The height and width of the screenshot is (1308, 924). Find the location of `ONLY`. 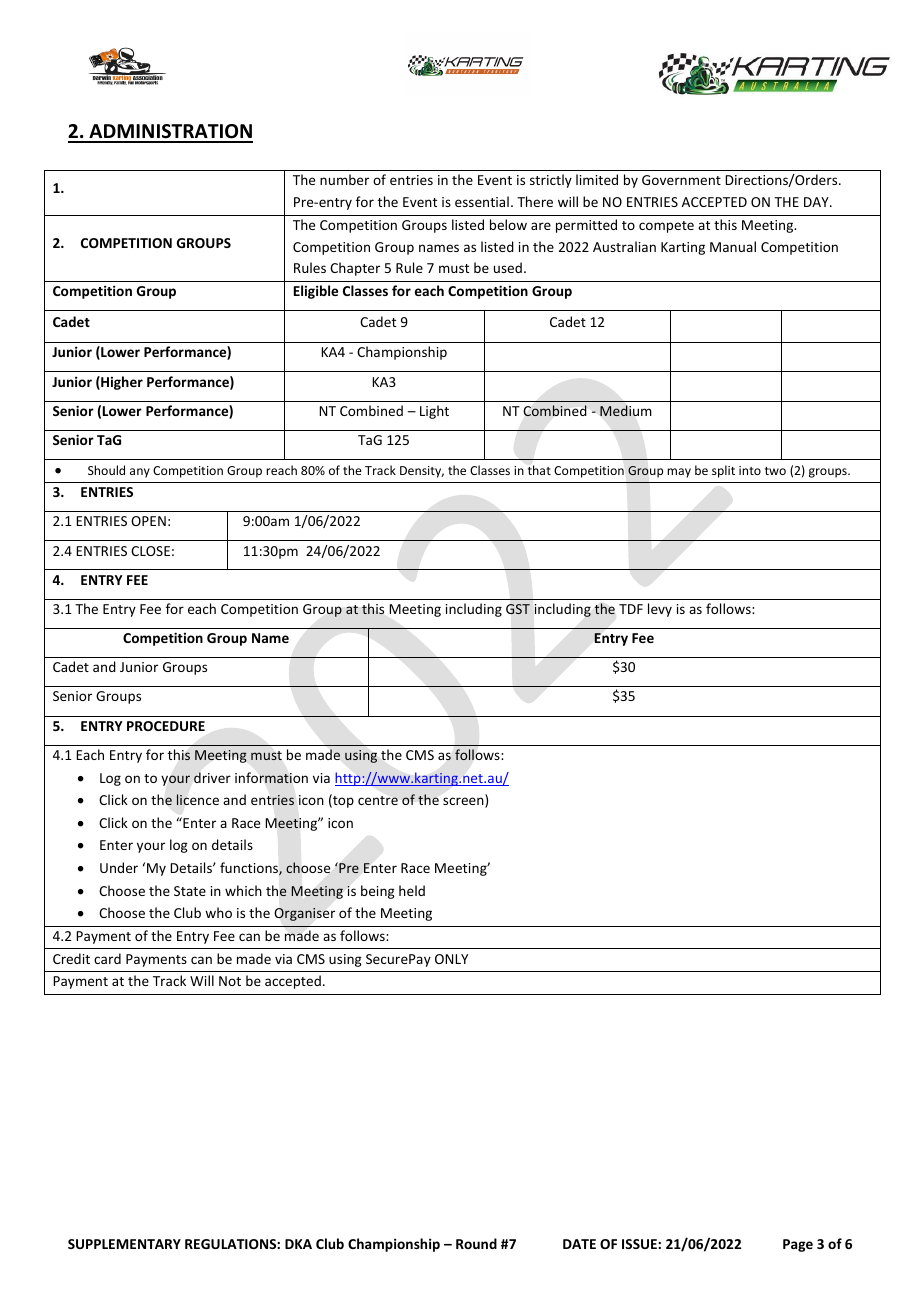

ONLY is located at coordinates (451, 959).
